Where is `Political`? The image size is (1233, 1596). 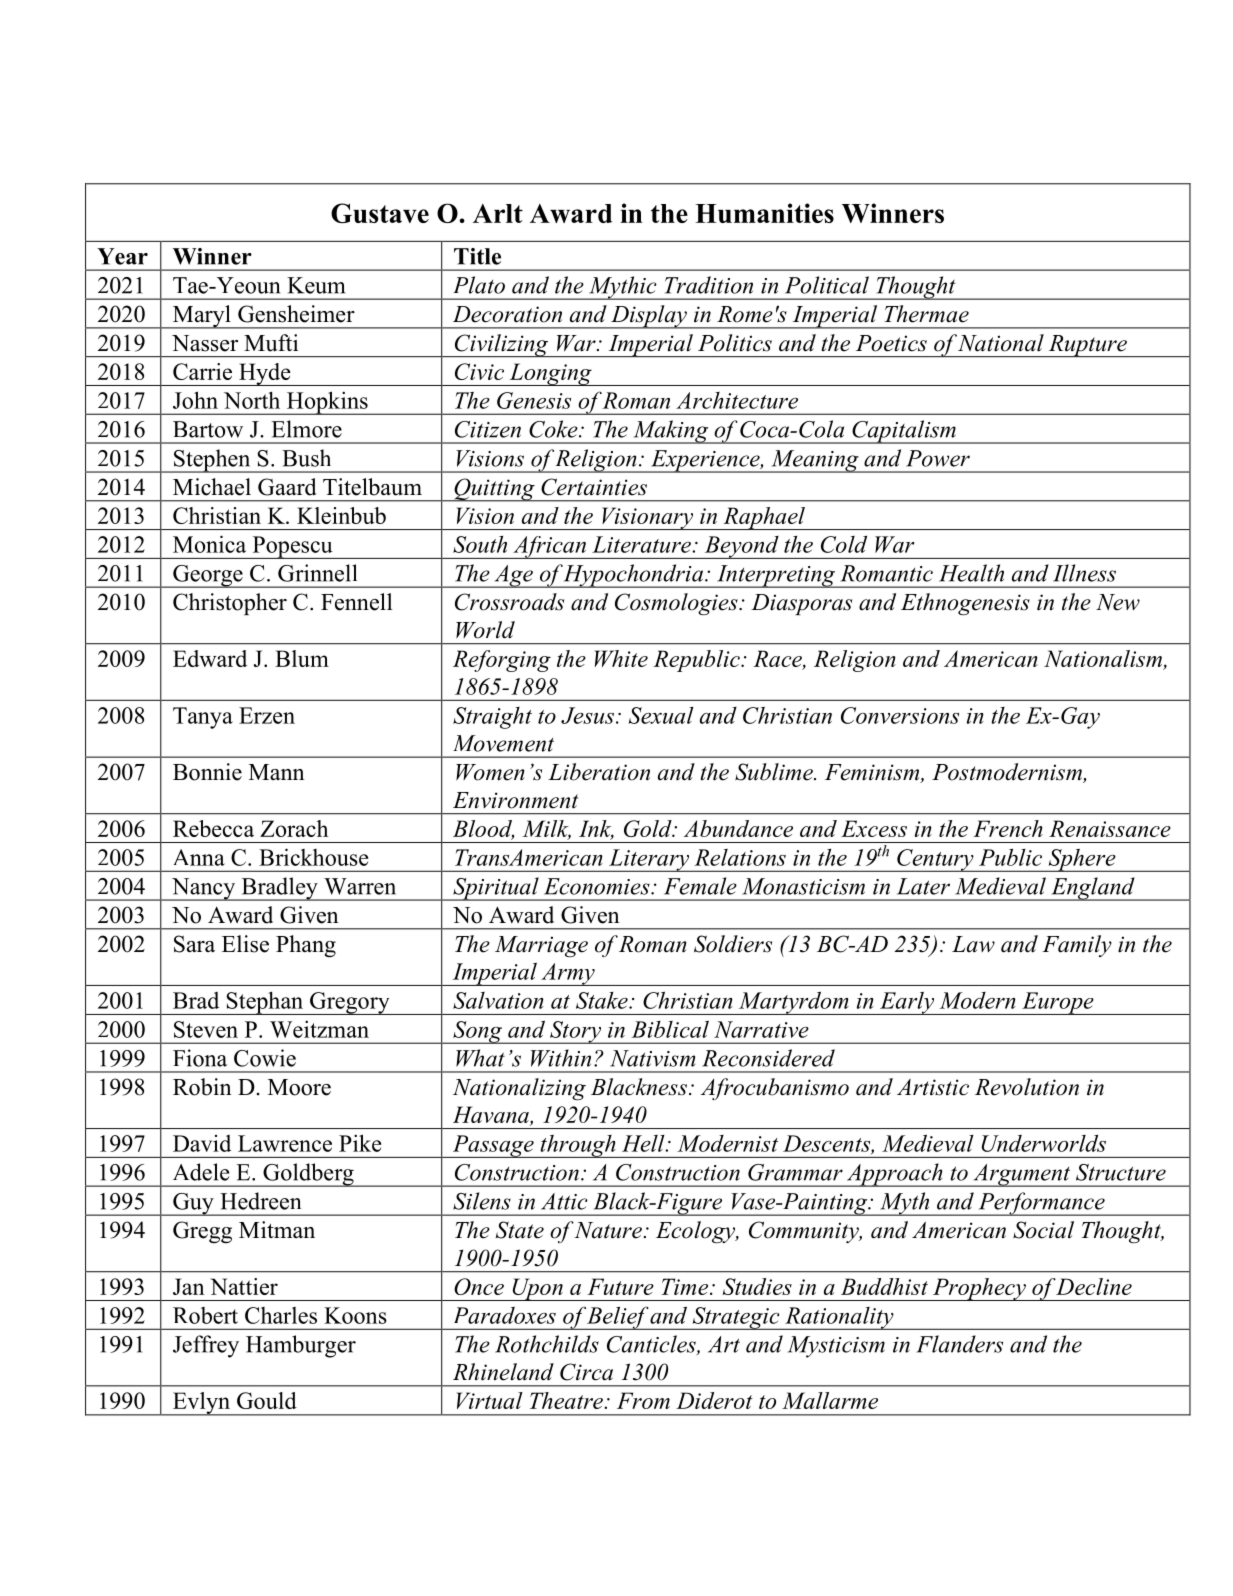
Political is located at coordinates (827, 285).
